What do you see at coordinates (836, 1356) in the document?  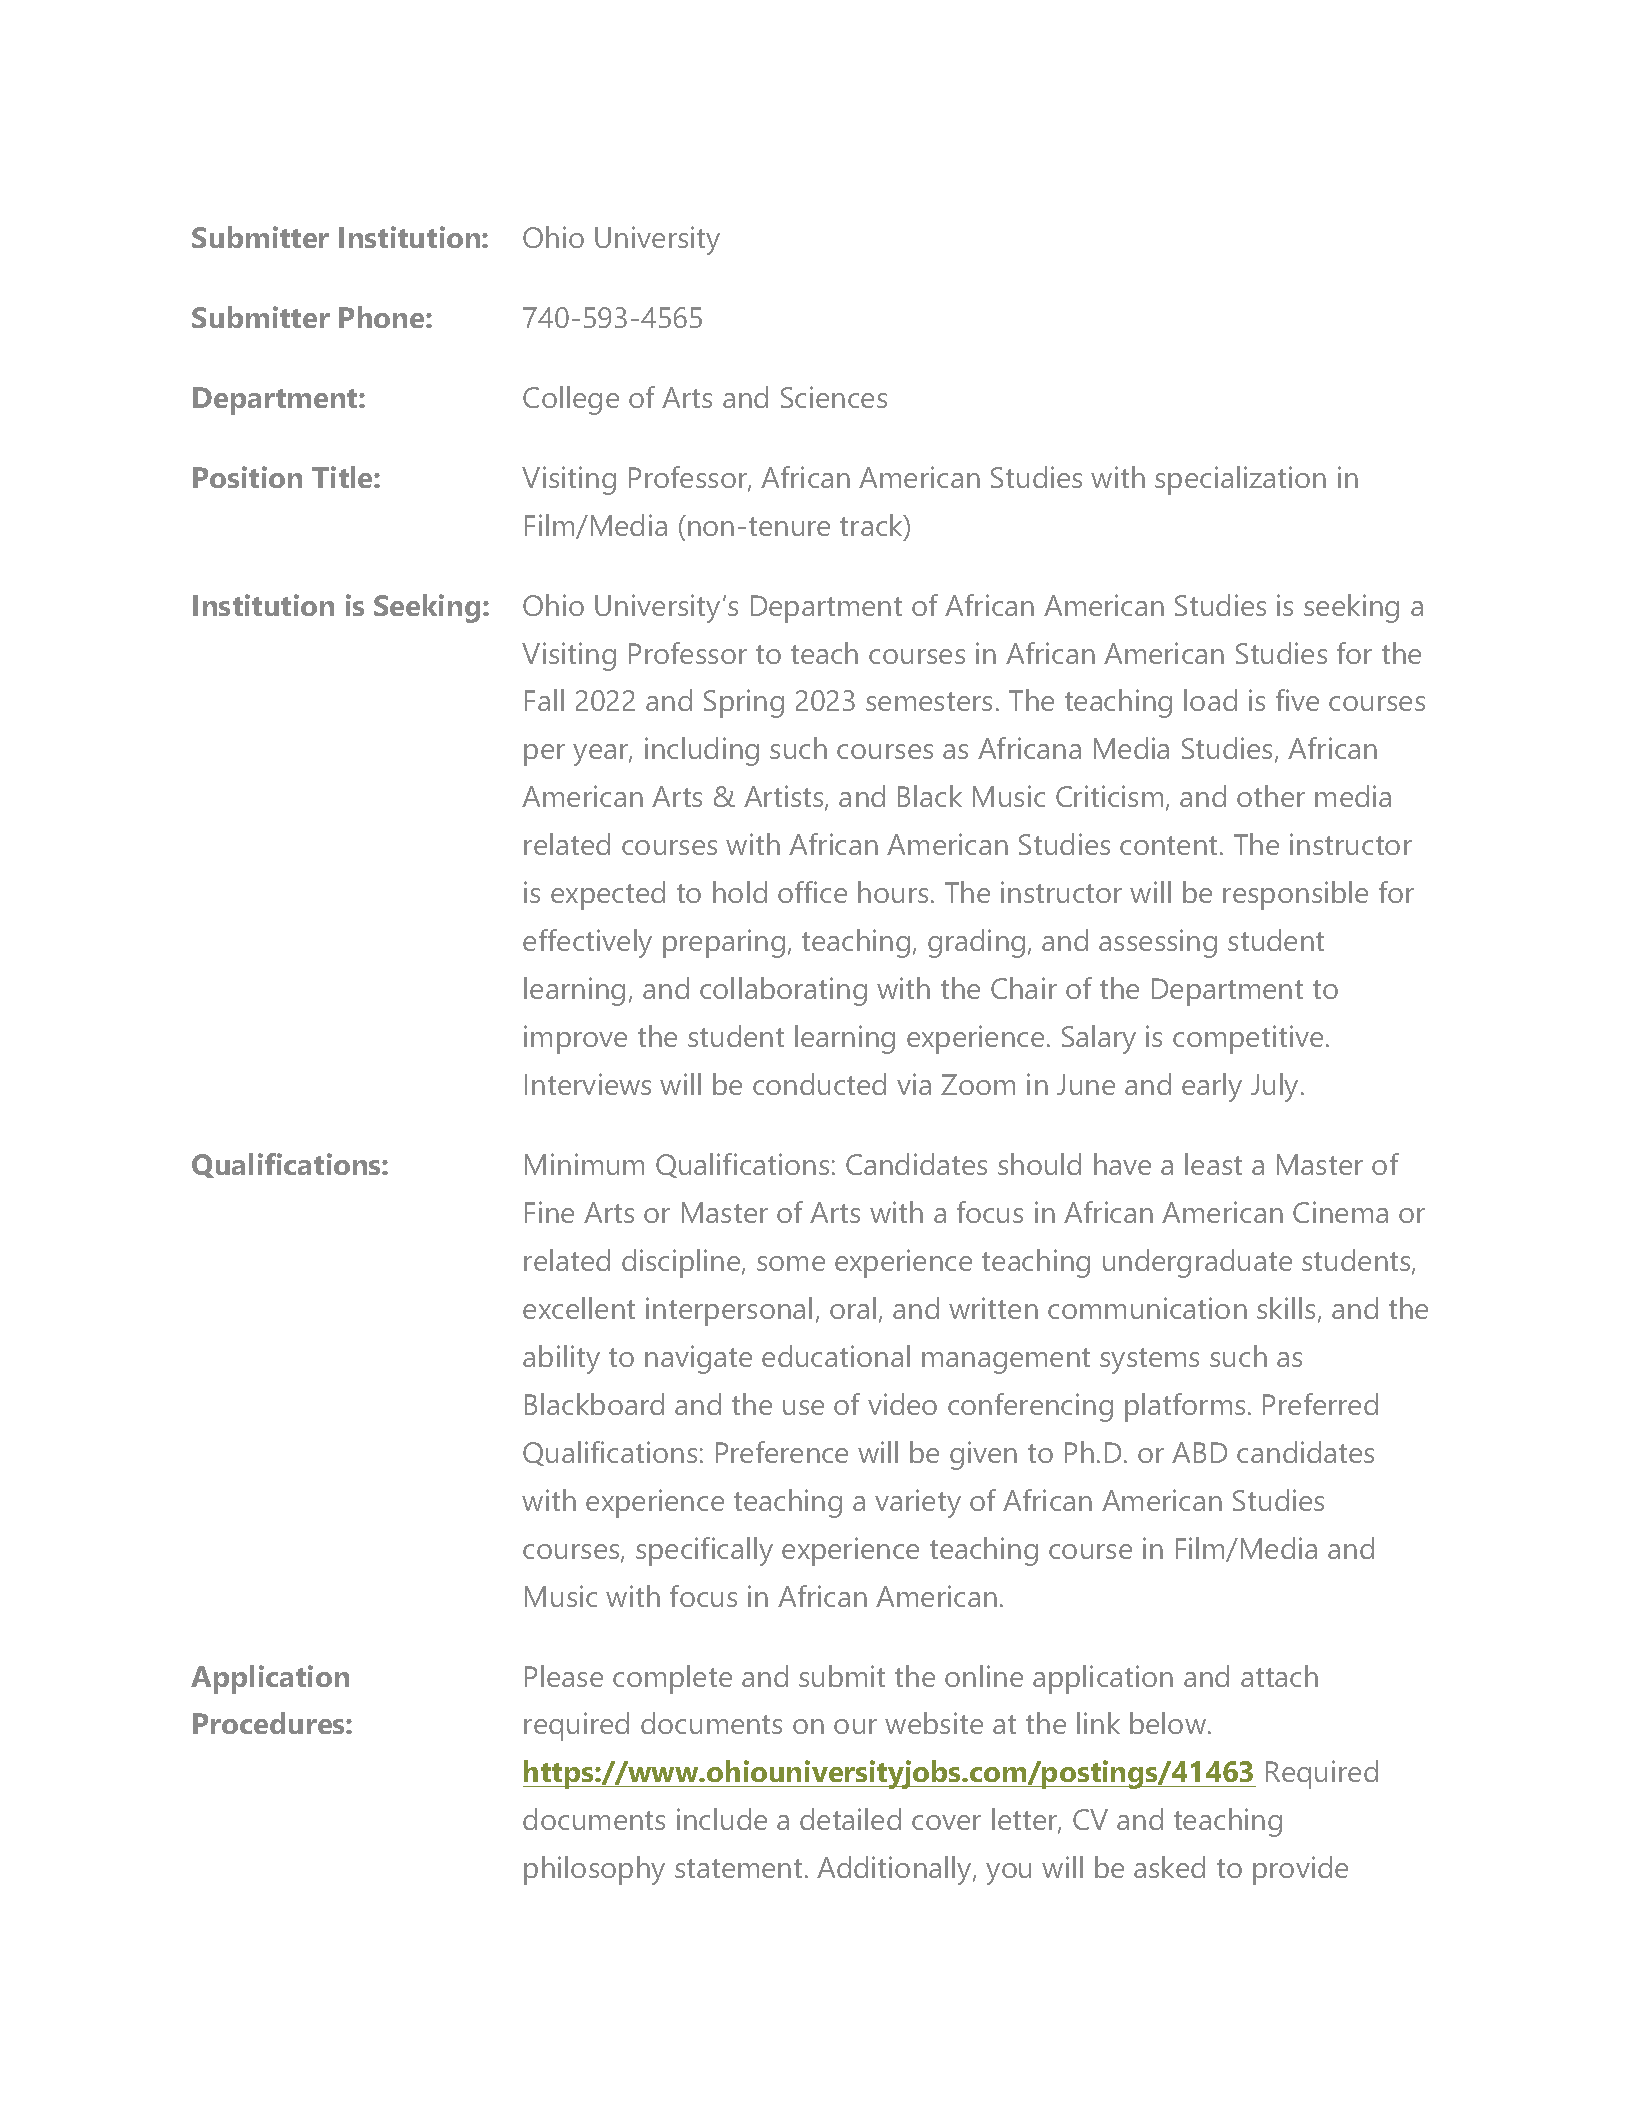 I see `educational` at bounding box center [836, 1356].
